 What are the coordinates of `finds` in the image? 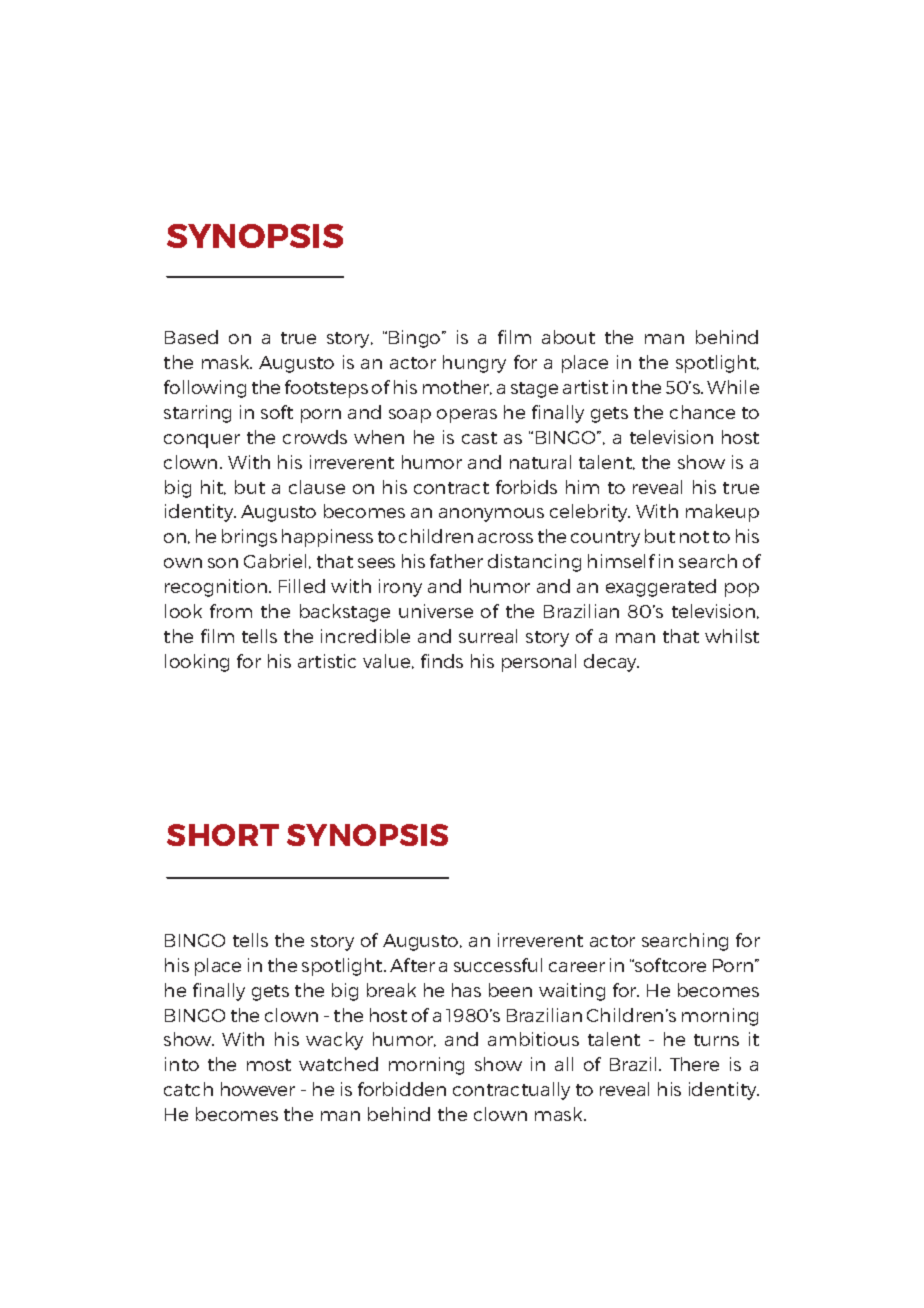 It's located at (442, 661).
